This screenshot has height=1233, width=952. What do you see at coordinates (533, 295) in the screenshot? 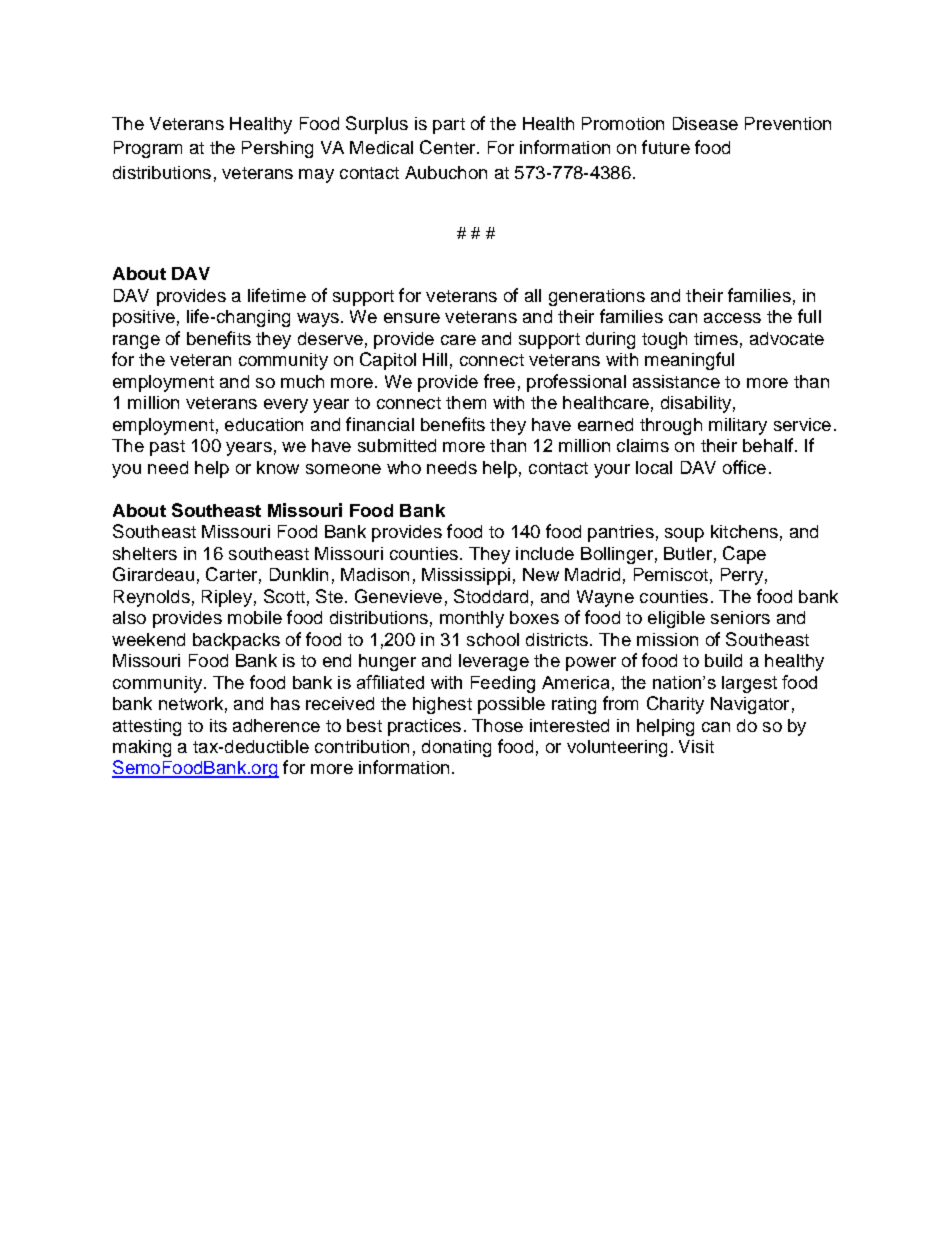
I see `all` at bounding box center [533, 295].
